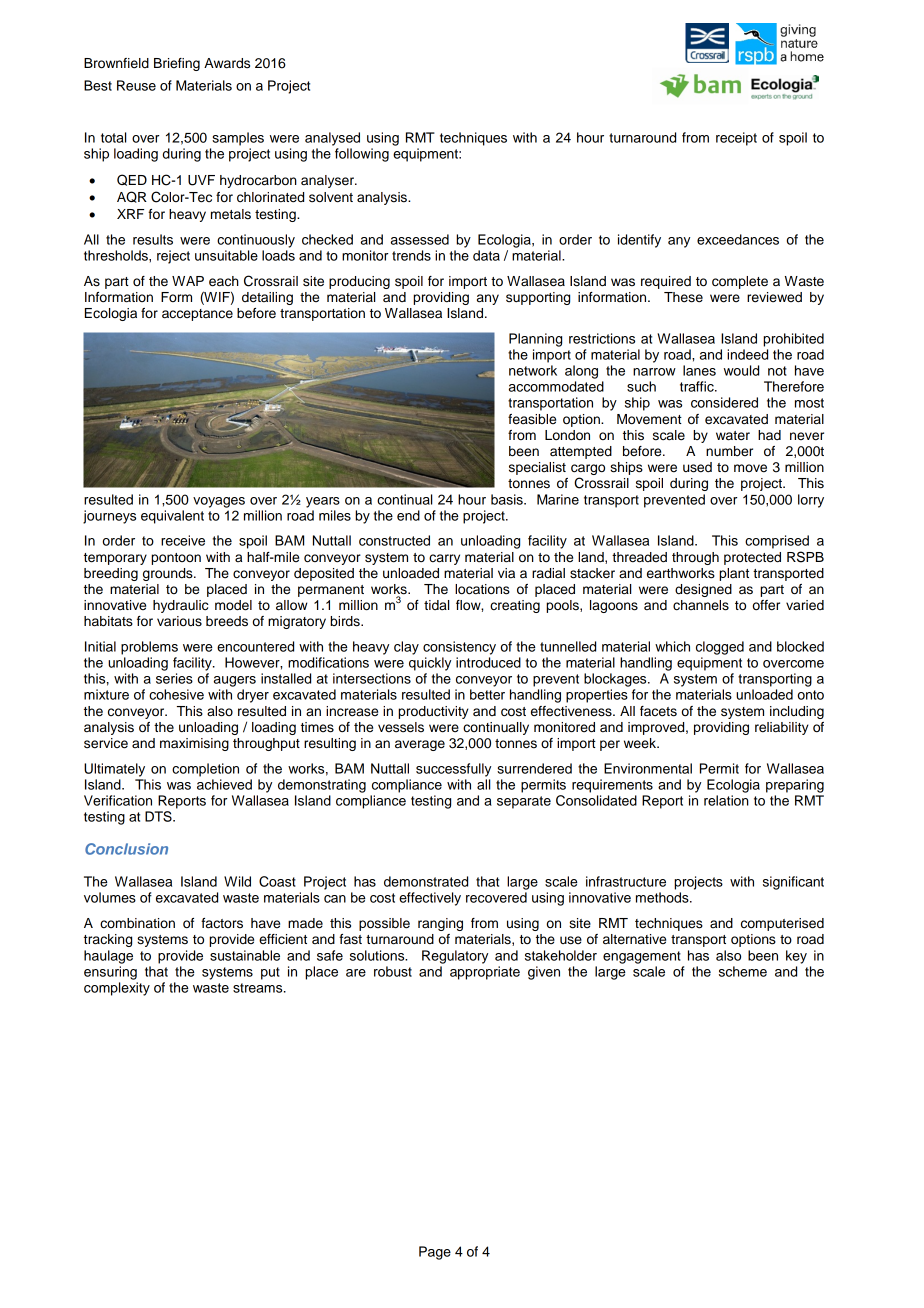  Describe the element at coordinates (720, 648) in the screenshot. I see `clogged` at that location.
